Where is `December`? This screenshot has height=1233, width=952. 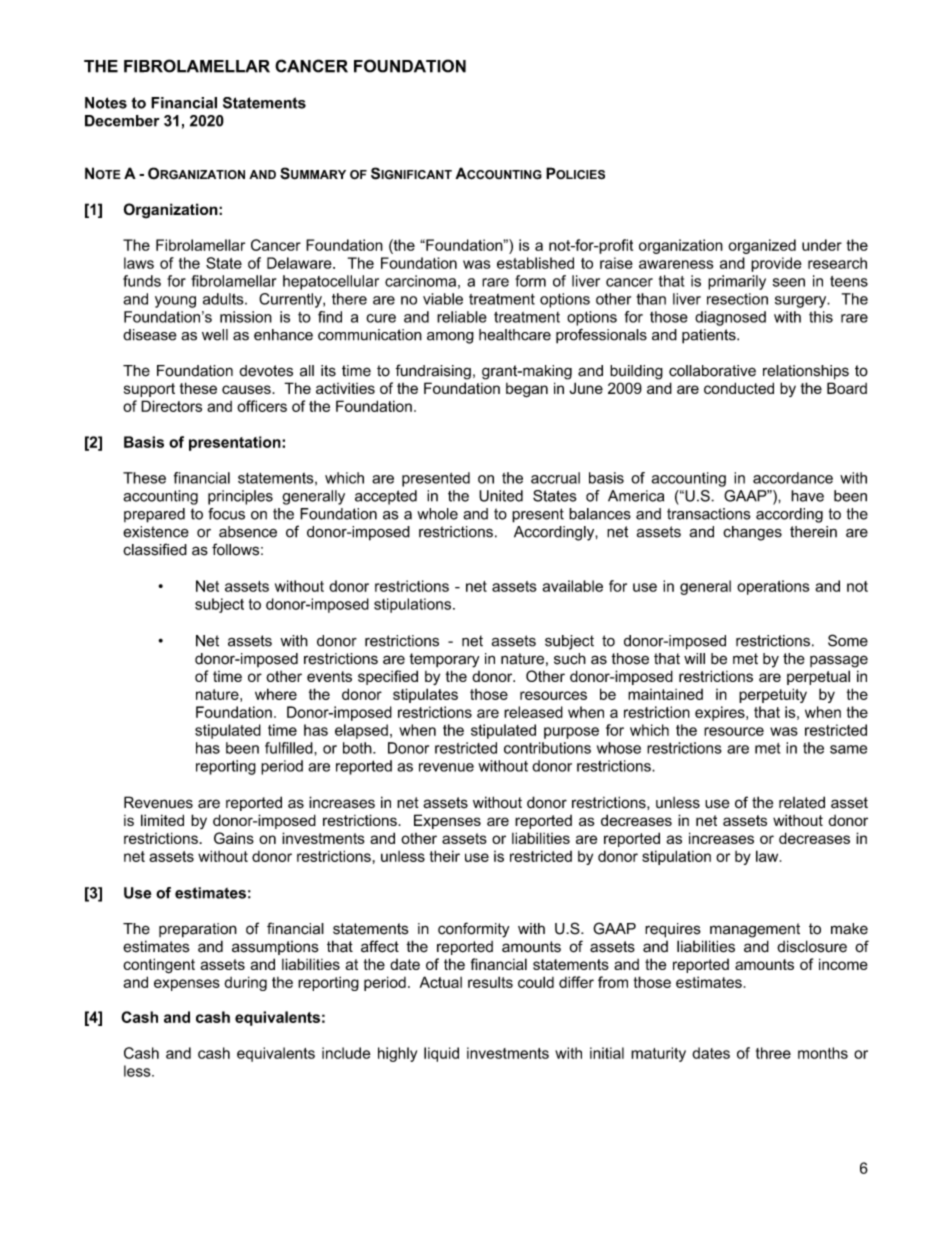 December is located at coordinates (122, 121).
